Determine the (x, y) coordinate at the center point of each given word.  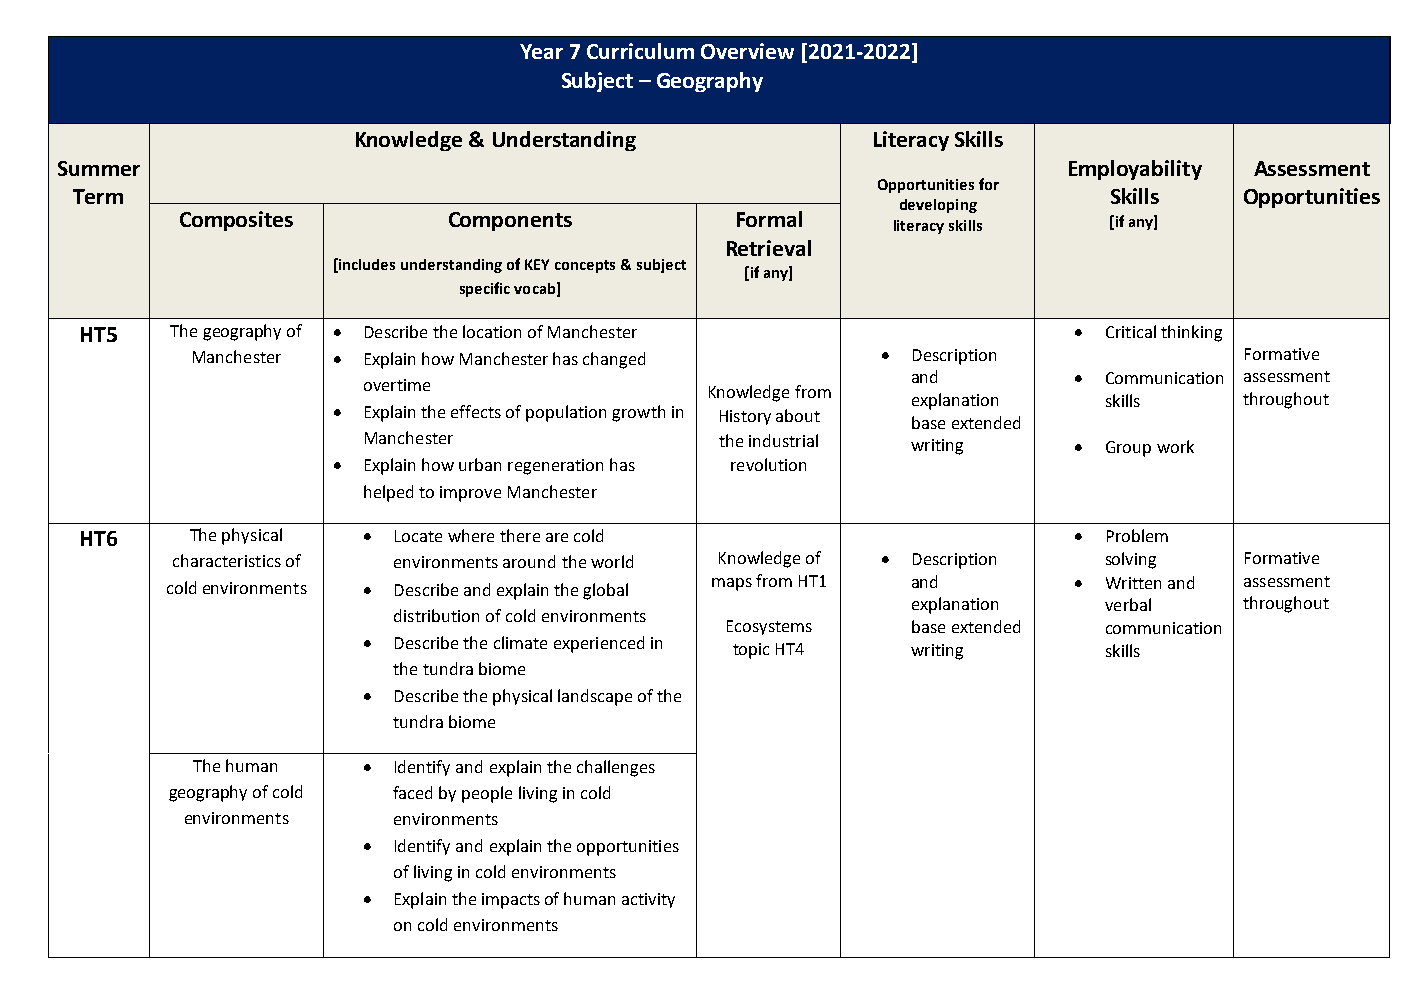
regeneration (555, 467)
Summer (99, 168)
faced (412, 792)
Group (1128, 449)
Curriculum (640, 51)
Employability (1135, 170)
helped (388, 493)
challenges (616, 768)
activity (648, 900)
